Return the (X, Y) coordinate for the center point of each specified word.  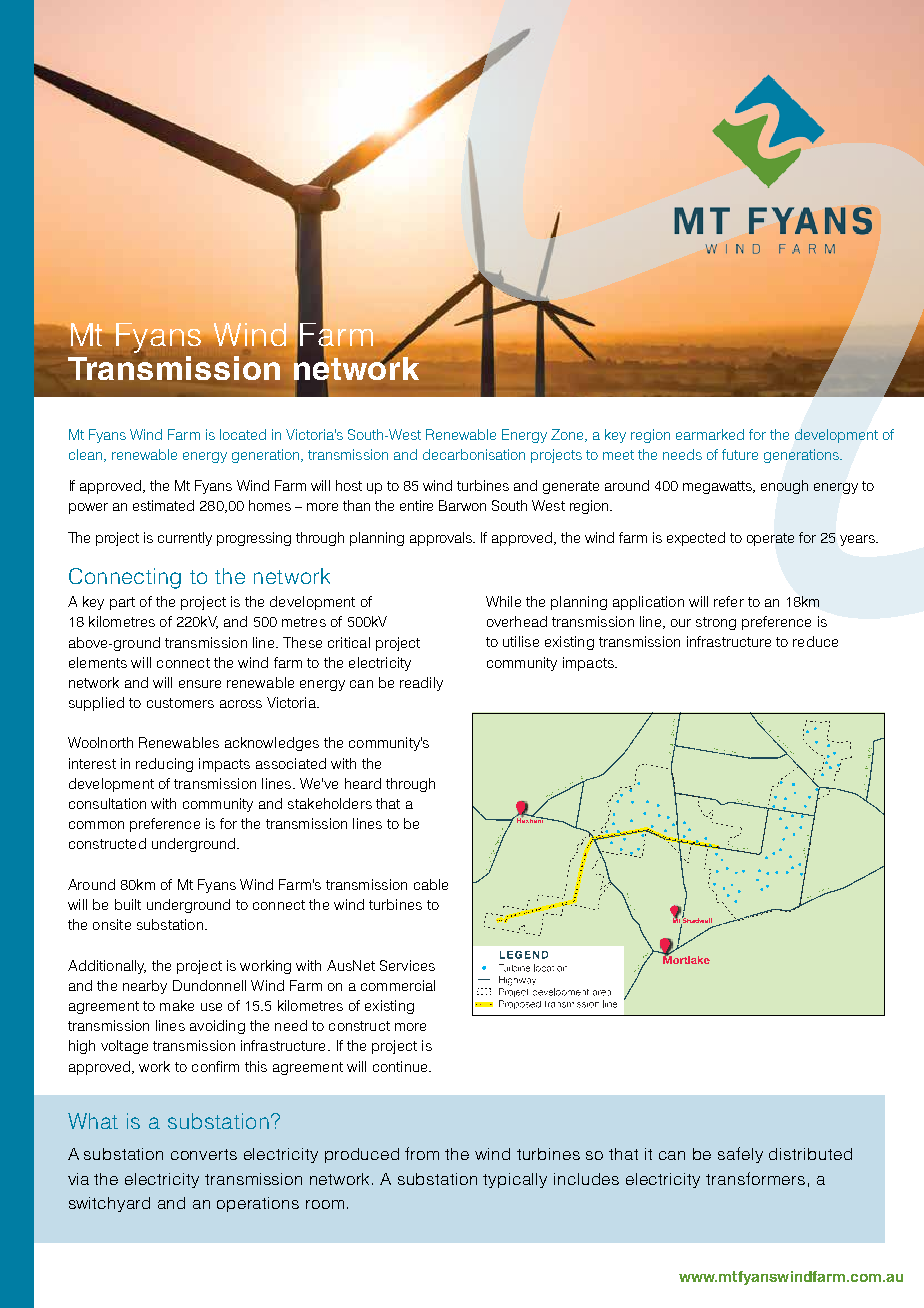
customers (180, 703)
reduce (815, 641)
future (740, 454)
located (243, 434)
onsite (112, 924)
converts (204, 1154)
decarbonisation (474, 454)
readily (421, 684)
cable (431, 884)
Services (407, 965)
